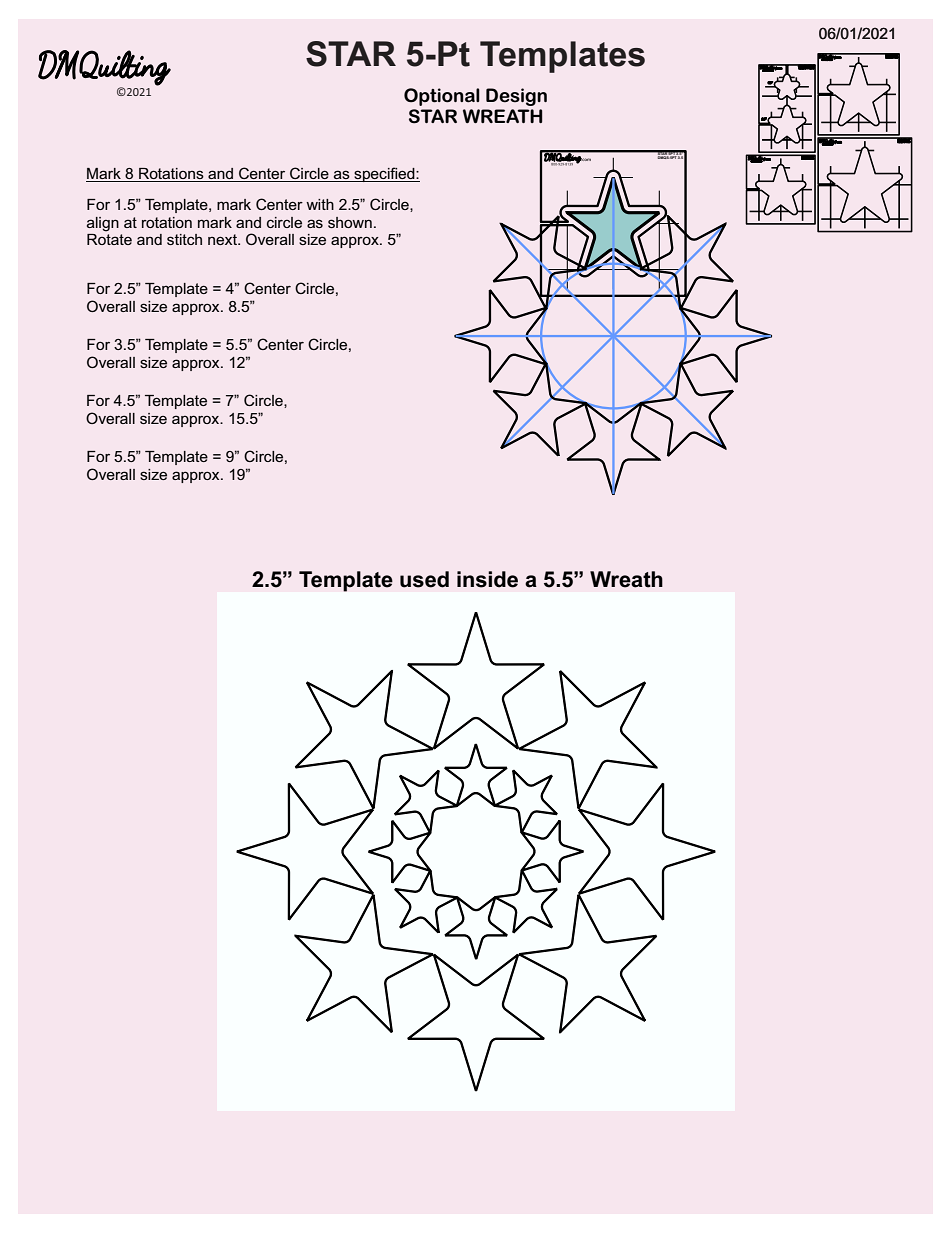 This screenshot has width=952, height=1233. Describe the element at coordinates (109, 238) in the screenshot. I see `Rotate` at that location.
